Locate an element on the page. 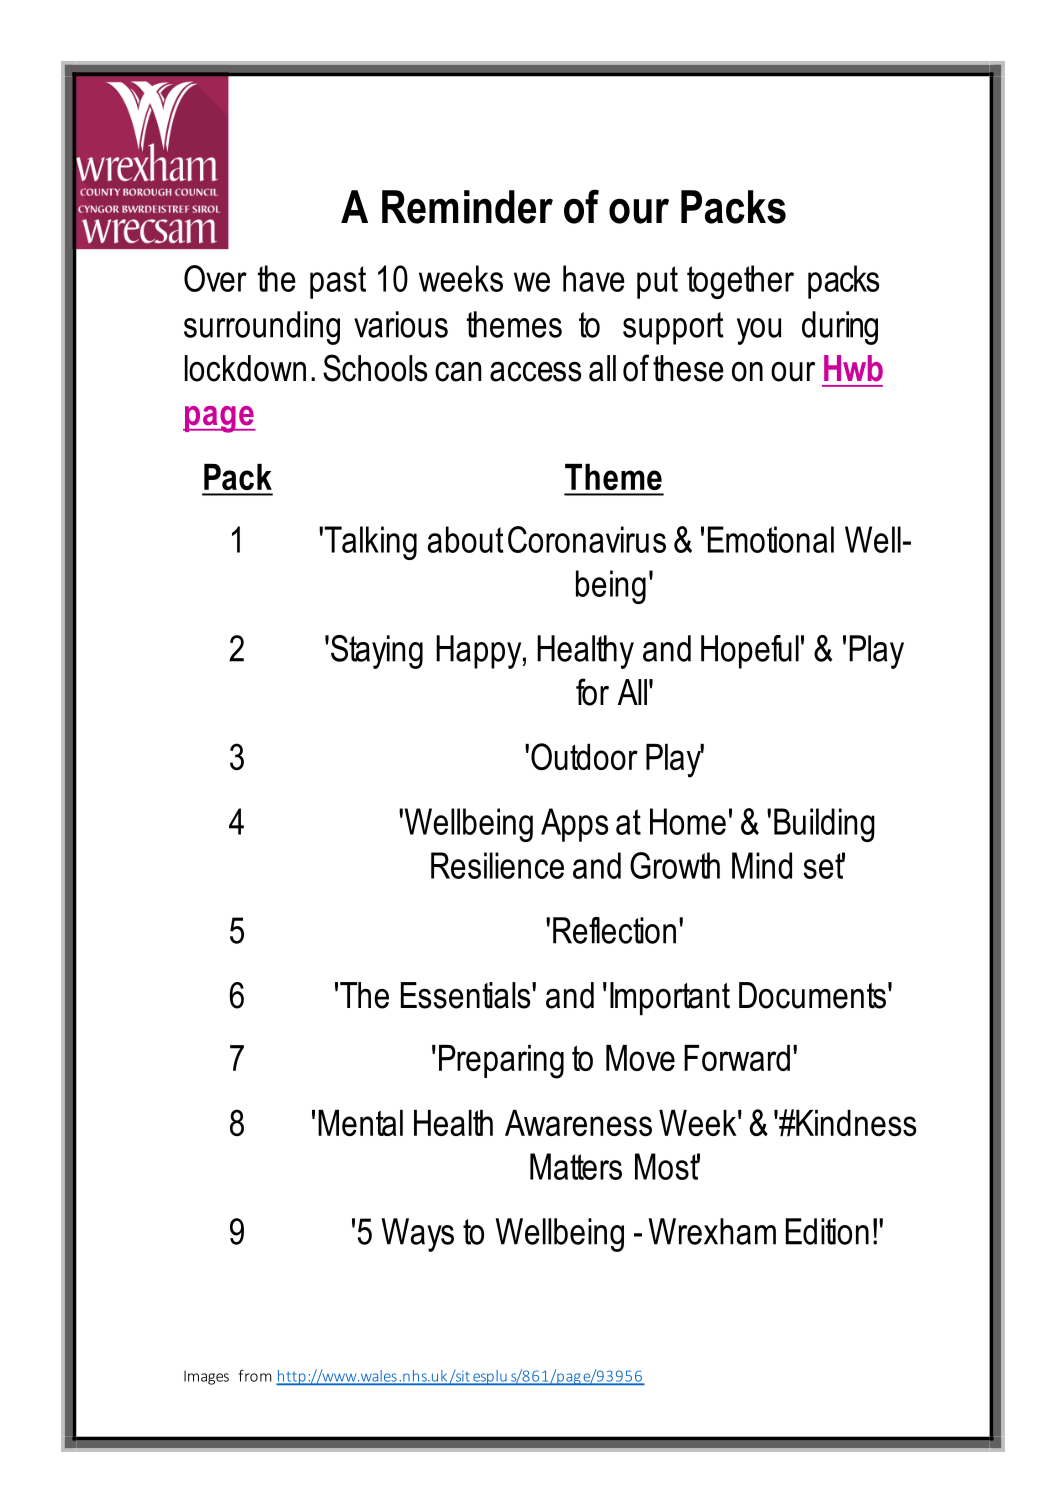 The width and height of the image is (1064, 1511). you is located at coordinates (759, 331).
